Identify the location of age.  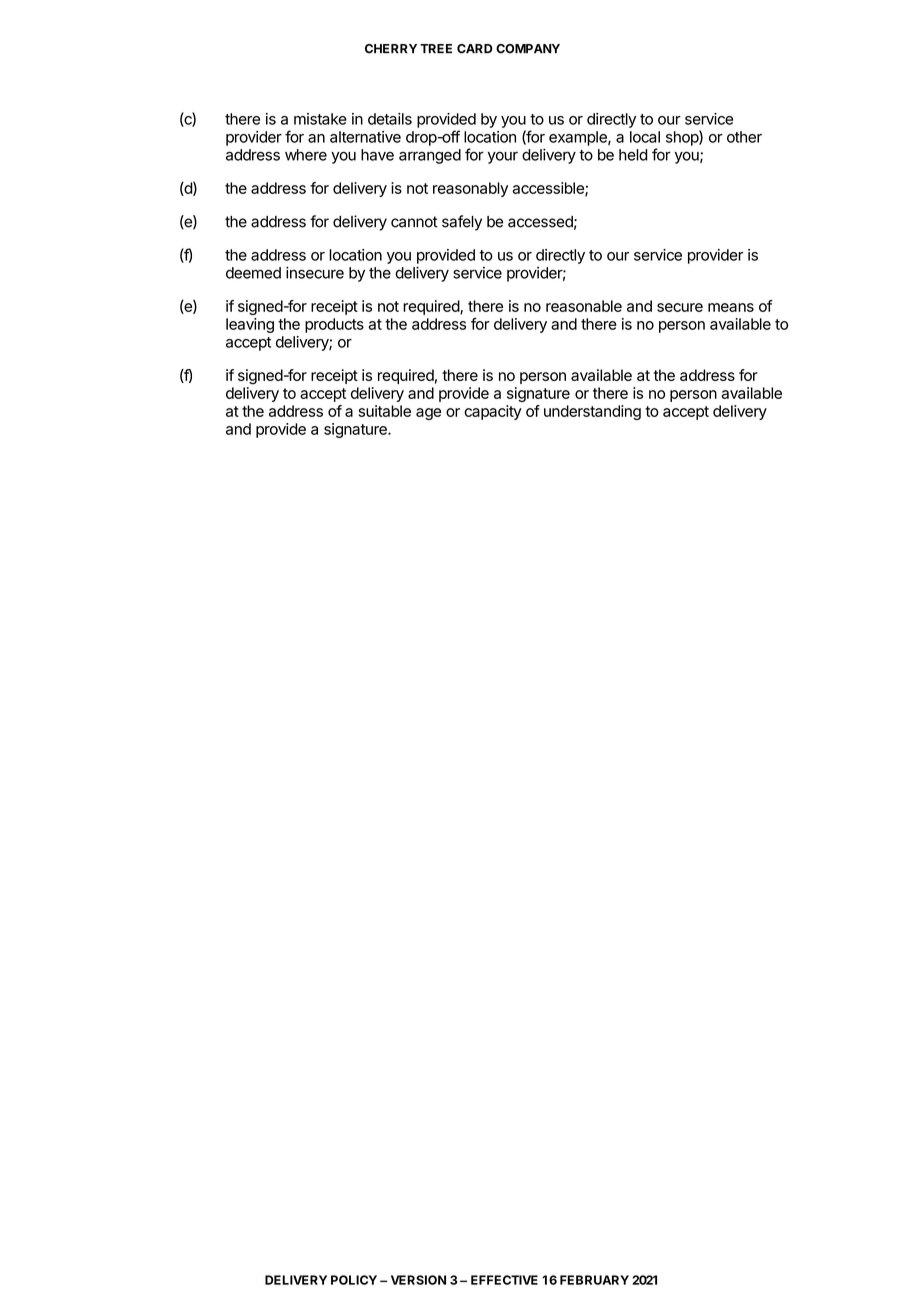
(428, 414).
